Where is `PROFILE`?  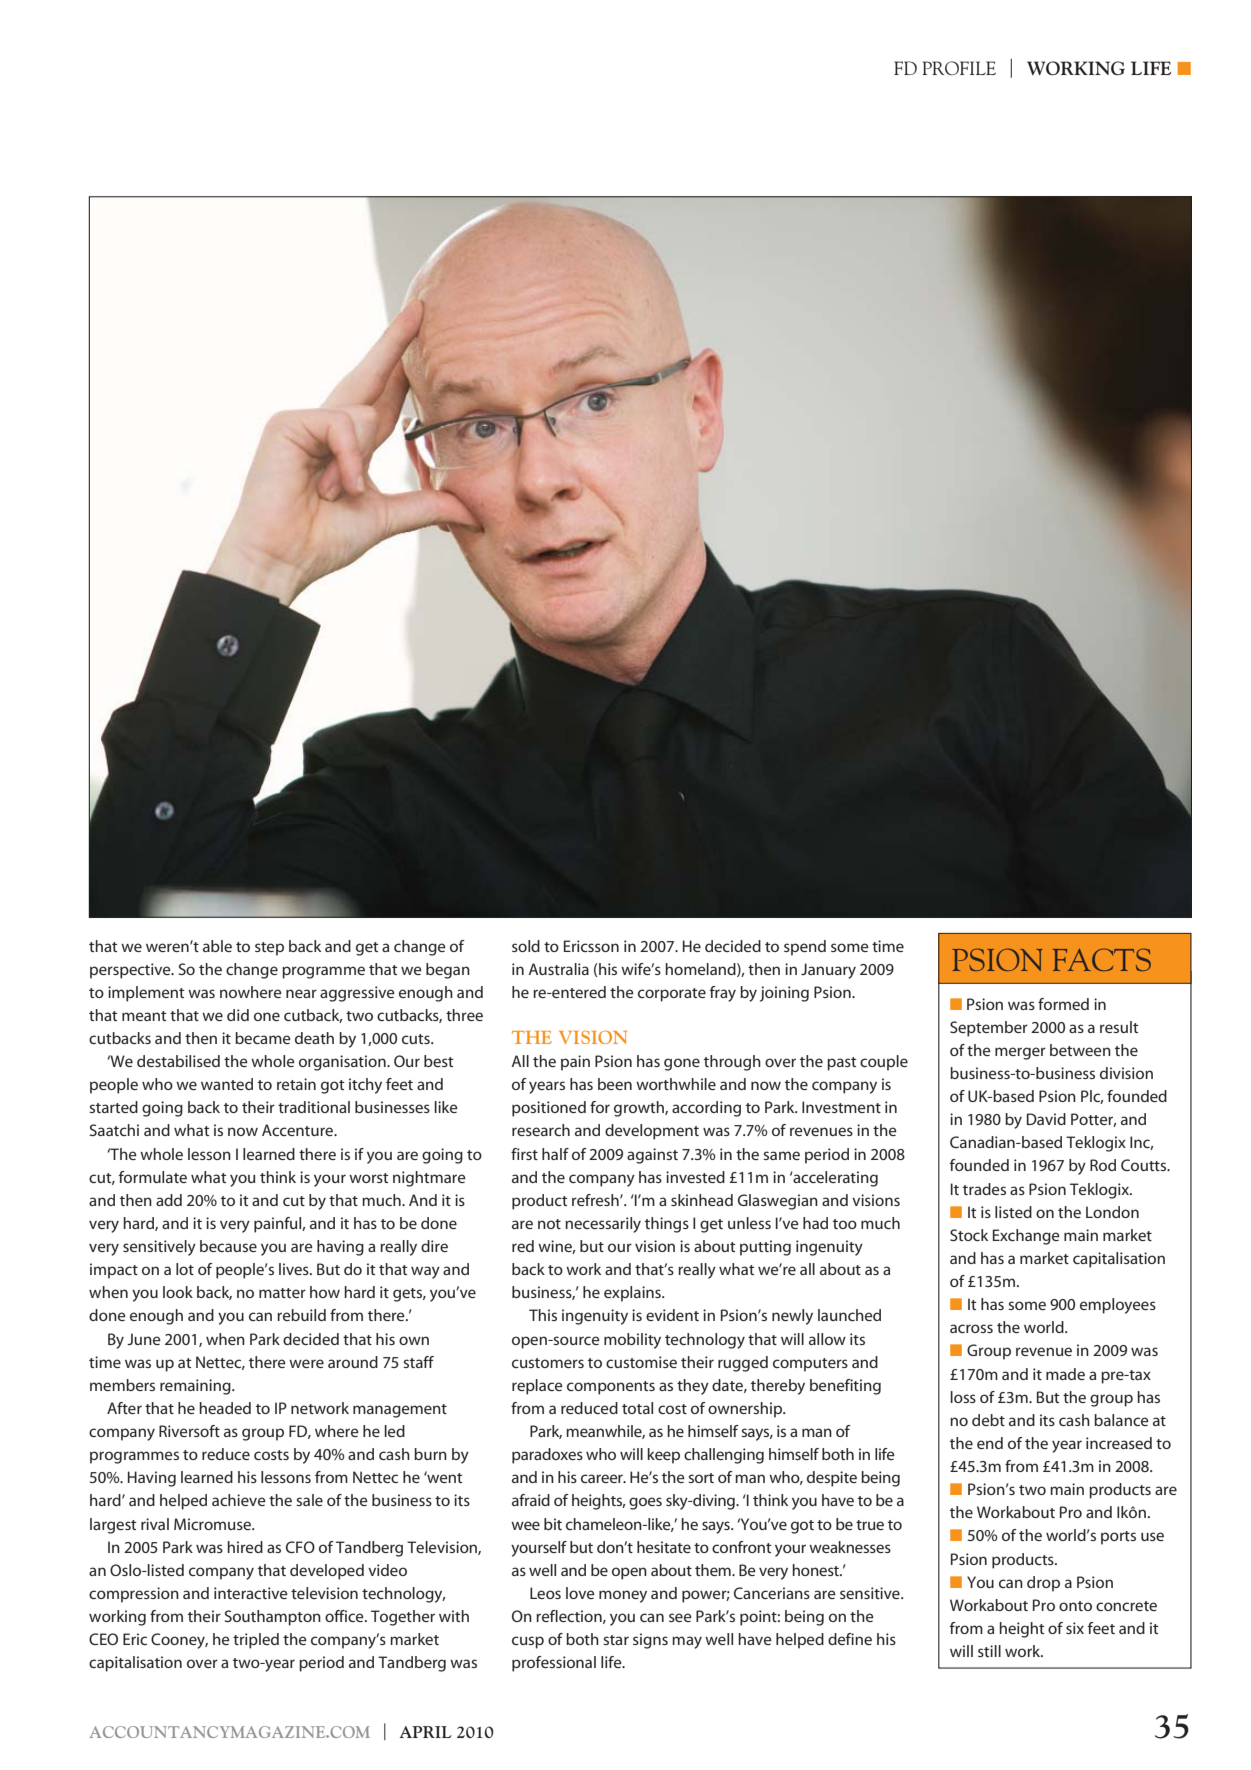 PROFILE is located at coordinates (959, 68).
